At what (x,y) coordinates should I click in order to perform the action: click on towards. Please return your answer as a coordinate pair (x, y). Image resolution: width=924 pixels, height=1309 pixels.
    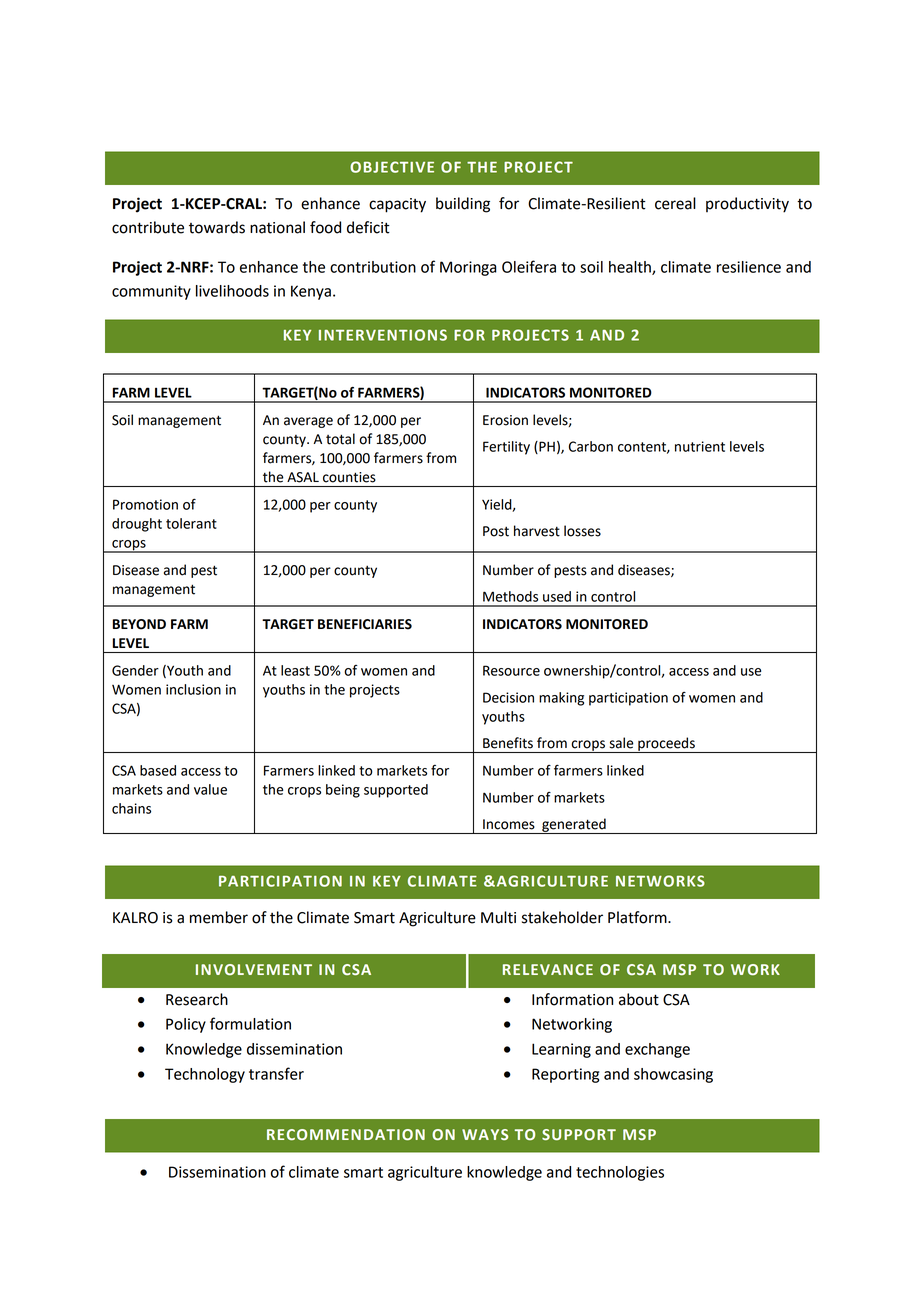
    Looking at the image, I should click on (217, 227).
